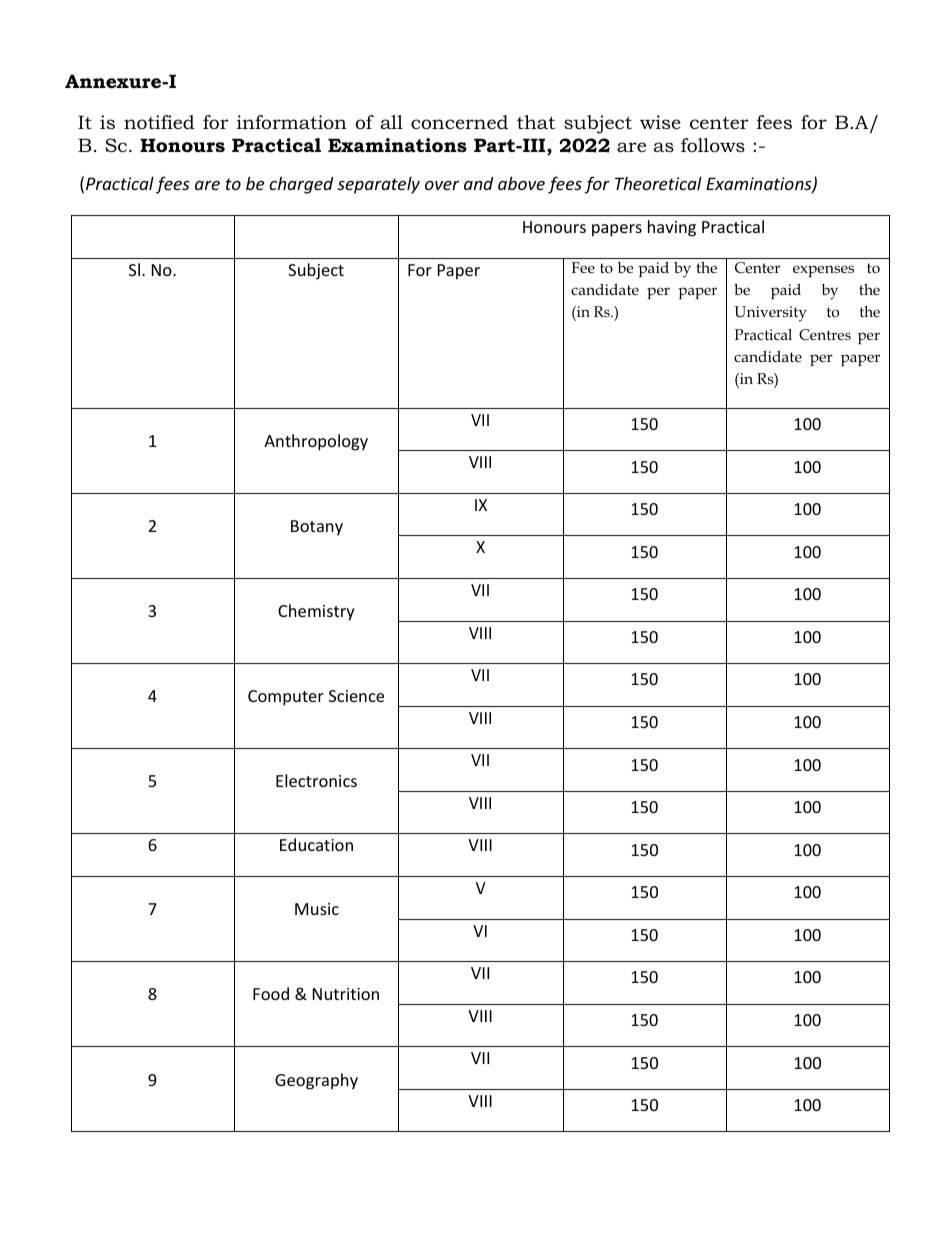 The height and width of the screenshot is (1233, 952). I want to click on Geography, so click(316, 1081).
